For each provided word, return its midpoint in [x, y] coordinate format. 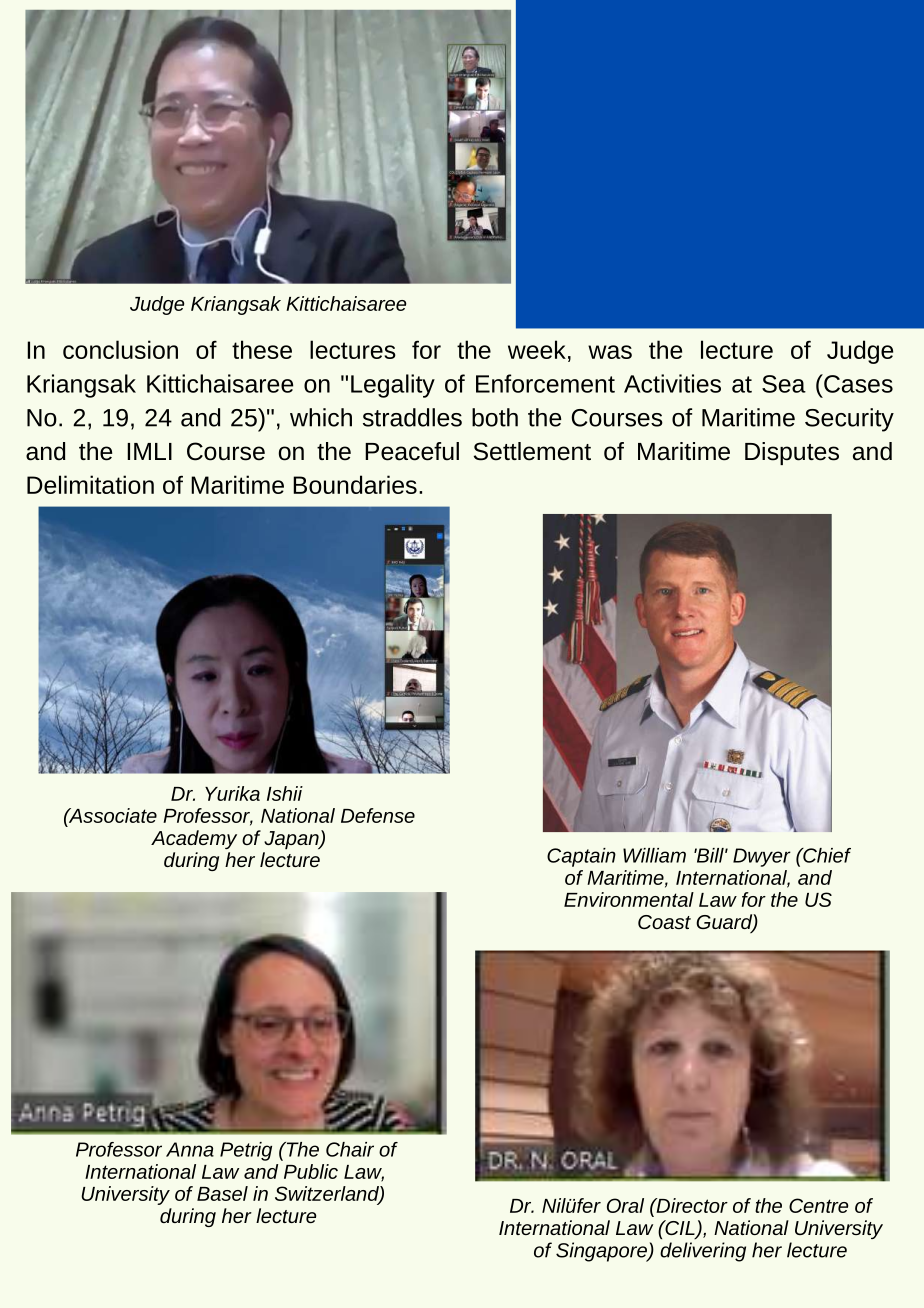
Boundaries [355, 484]
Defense [378, 815]
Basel [222, 1193]
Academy [194, 839]
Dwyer [762, 857]
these [262, 349]
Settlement [532, 451]
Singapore [602, 1252]
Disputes [792, 453]
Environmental [629, 899]
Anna [190, 1149]
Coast [664, 922]
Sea [784, 384]
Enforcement [545, 383]
